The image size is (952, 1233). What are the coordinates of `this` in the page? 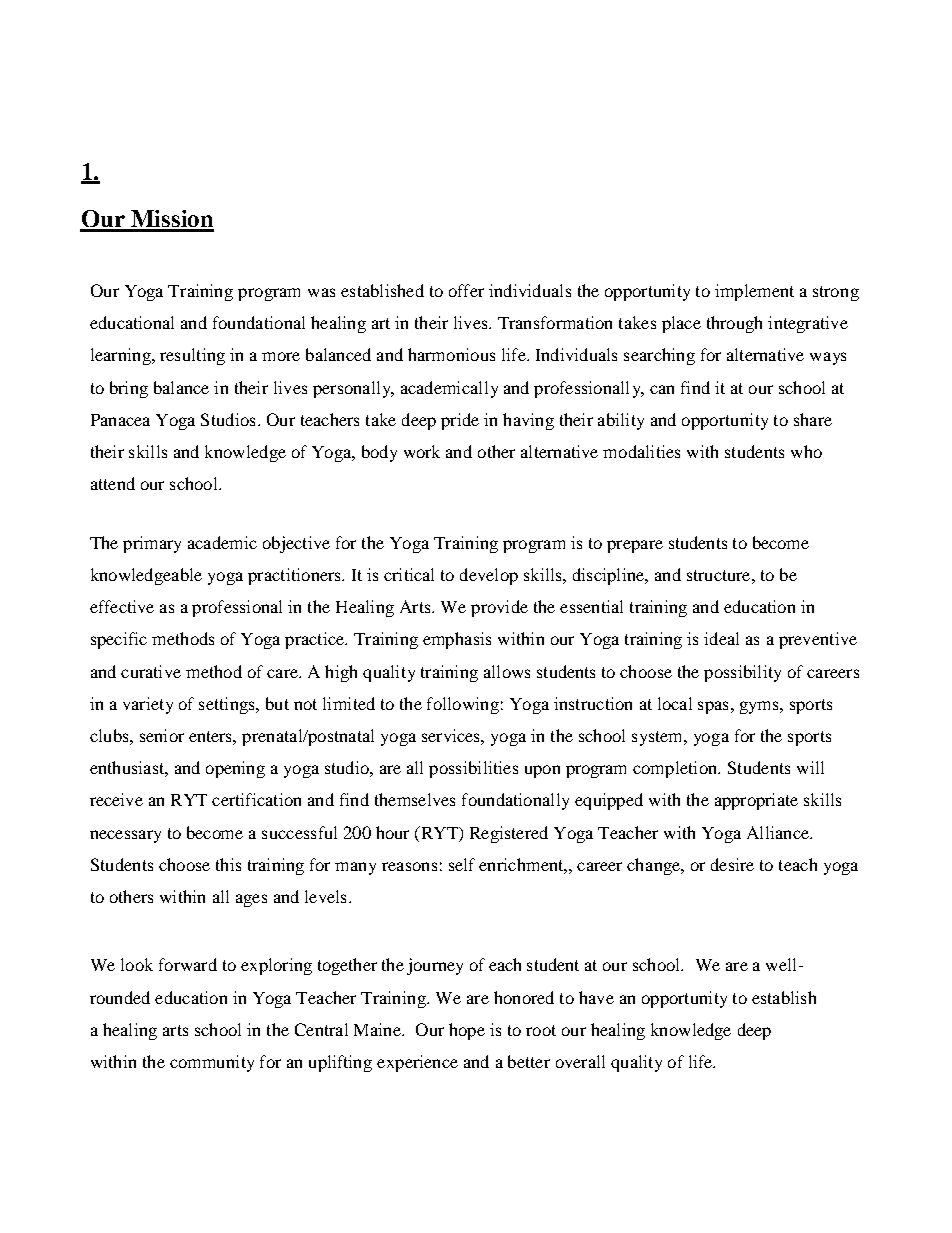 It's located at (228, 864).
